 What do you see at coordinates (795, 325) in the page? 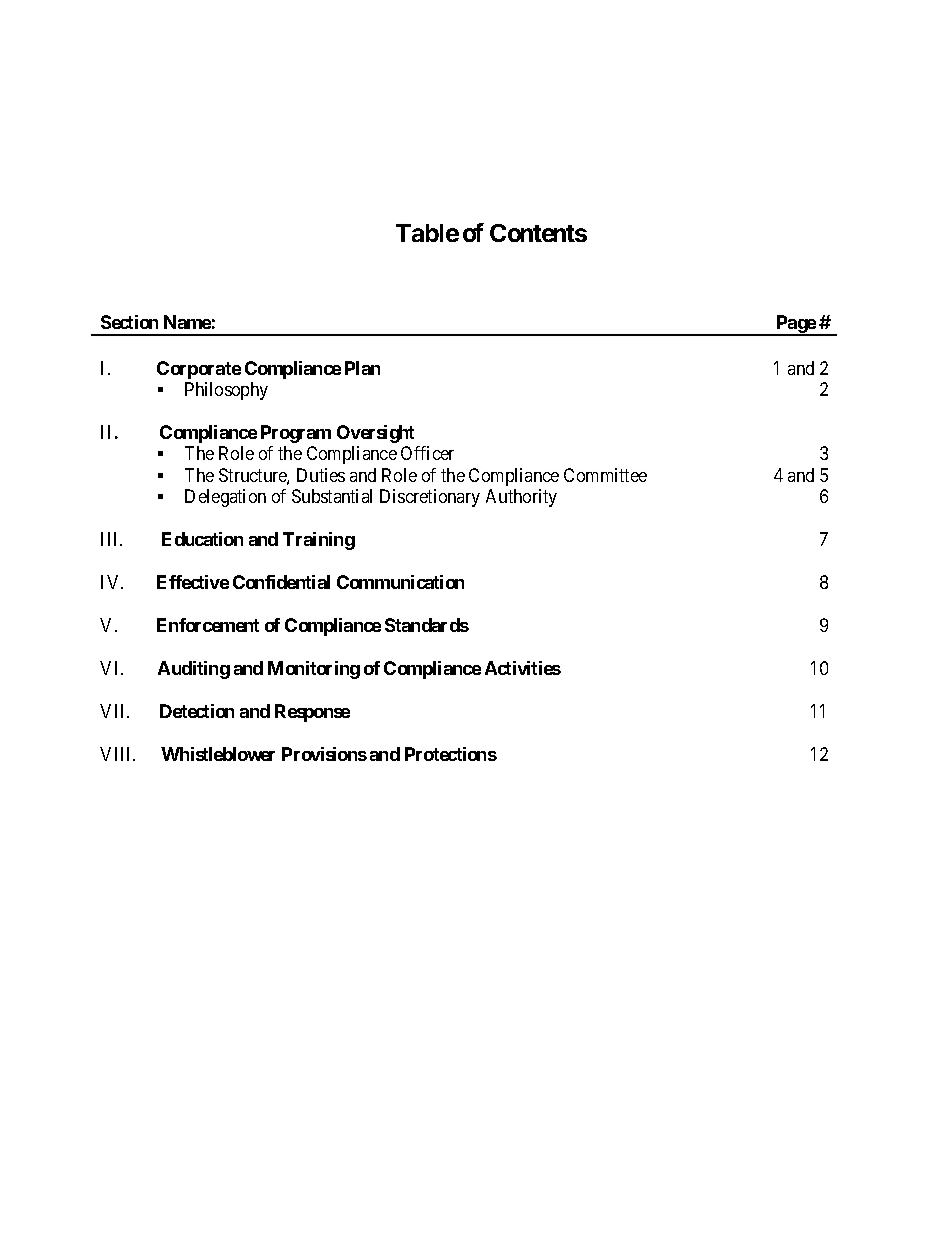
I see `Page` at bounding box center [795, 325].
